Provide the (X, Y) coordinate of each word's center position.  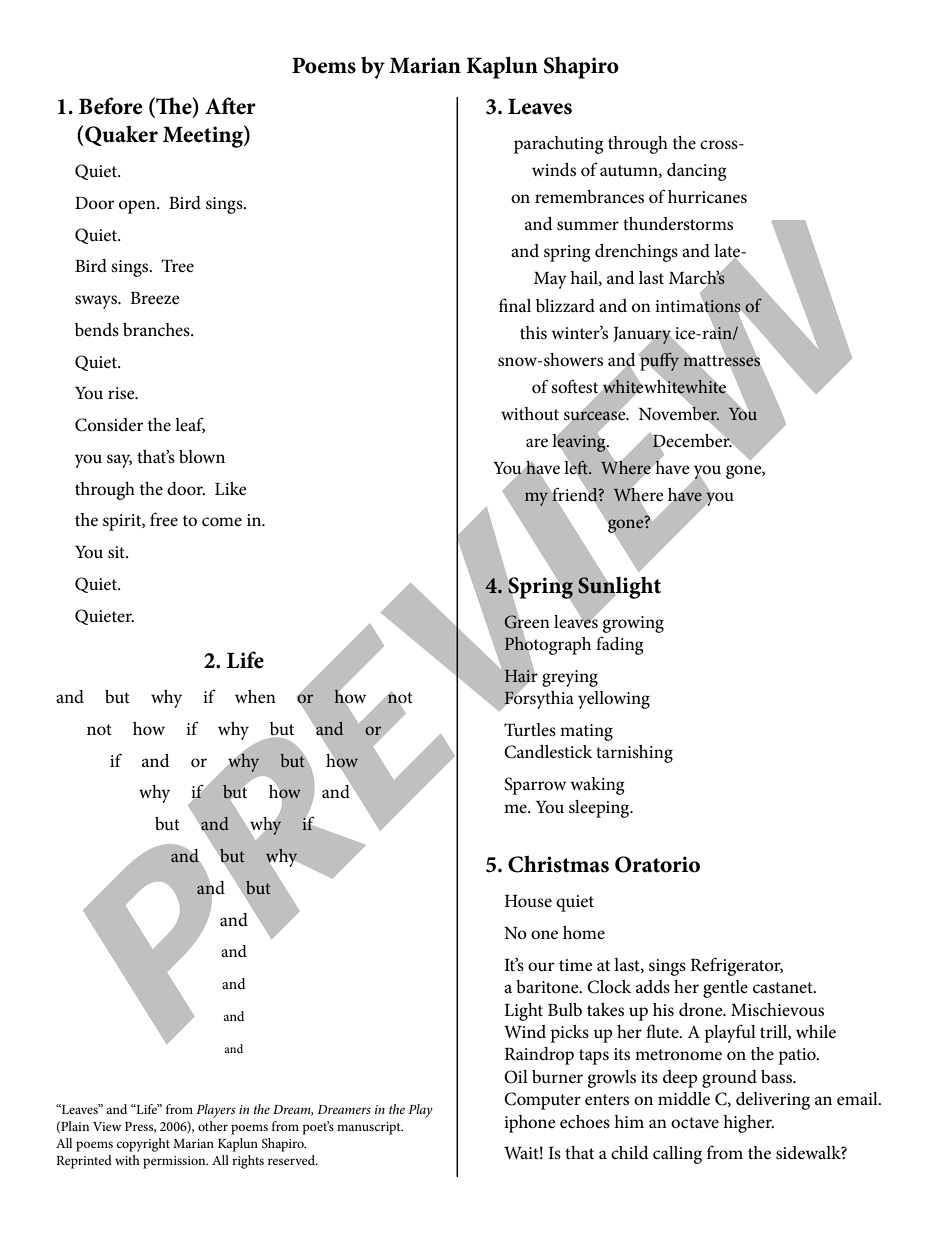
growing (633, 624)
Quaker (120, 135)
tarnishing (634, 754)
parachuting (558, 145)
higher (748, 1124)
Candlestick (548, 752)
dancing (696, 172)
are (537, 443)
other (213, 1126)
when (255, 696)
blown (202, 456)
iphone (530, 1124)
